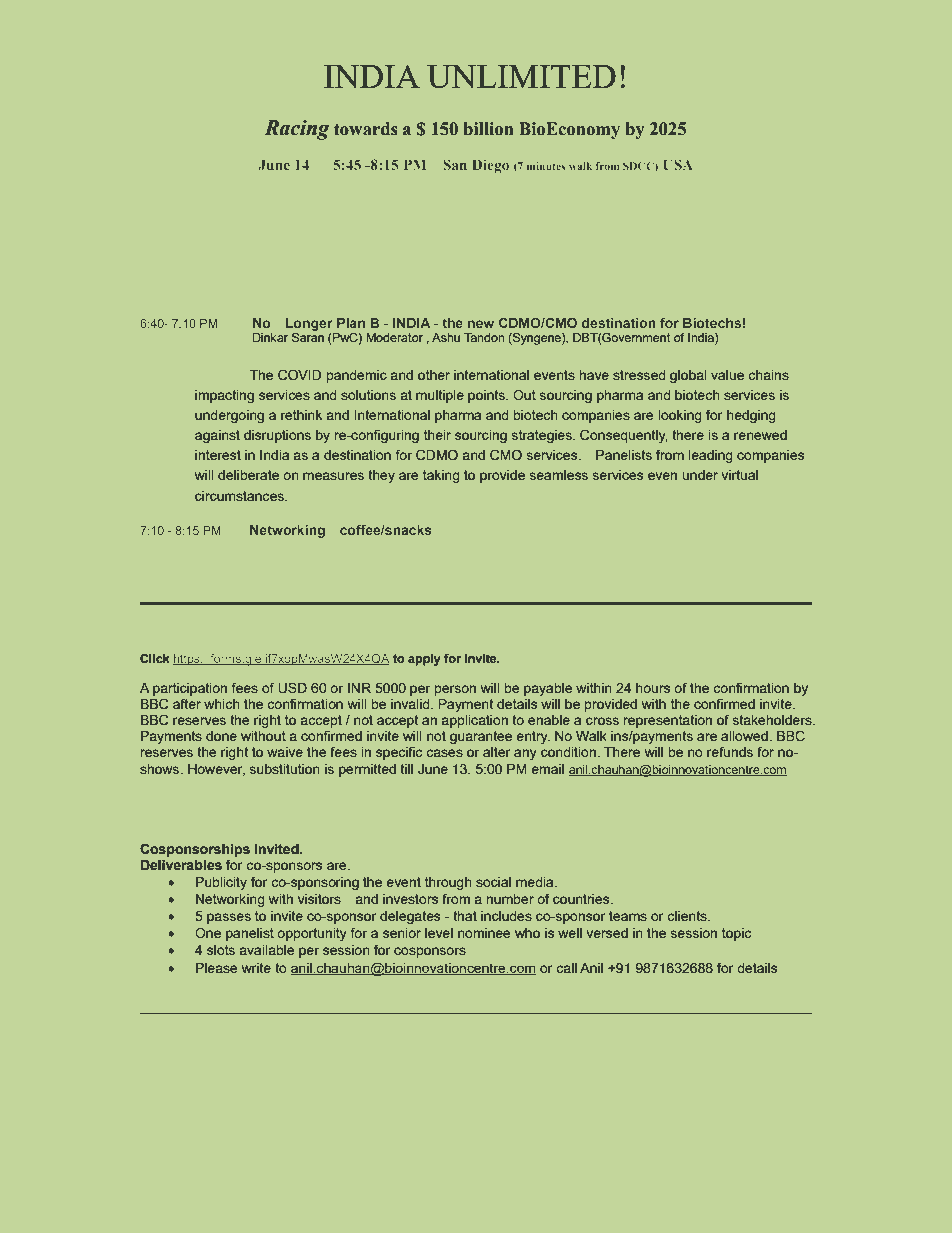 The height and width of the document is (1233, 952). I want to click on taking, so click(441, 476).
